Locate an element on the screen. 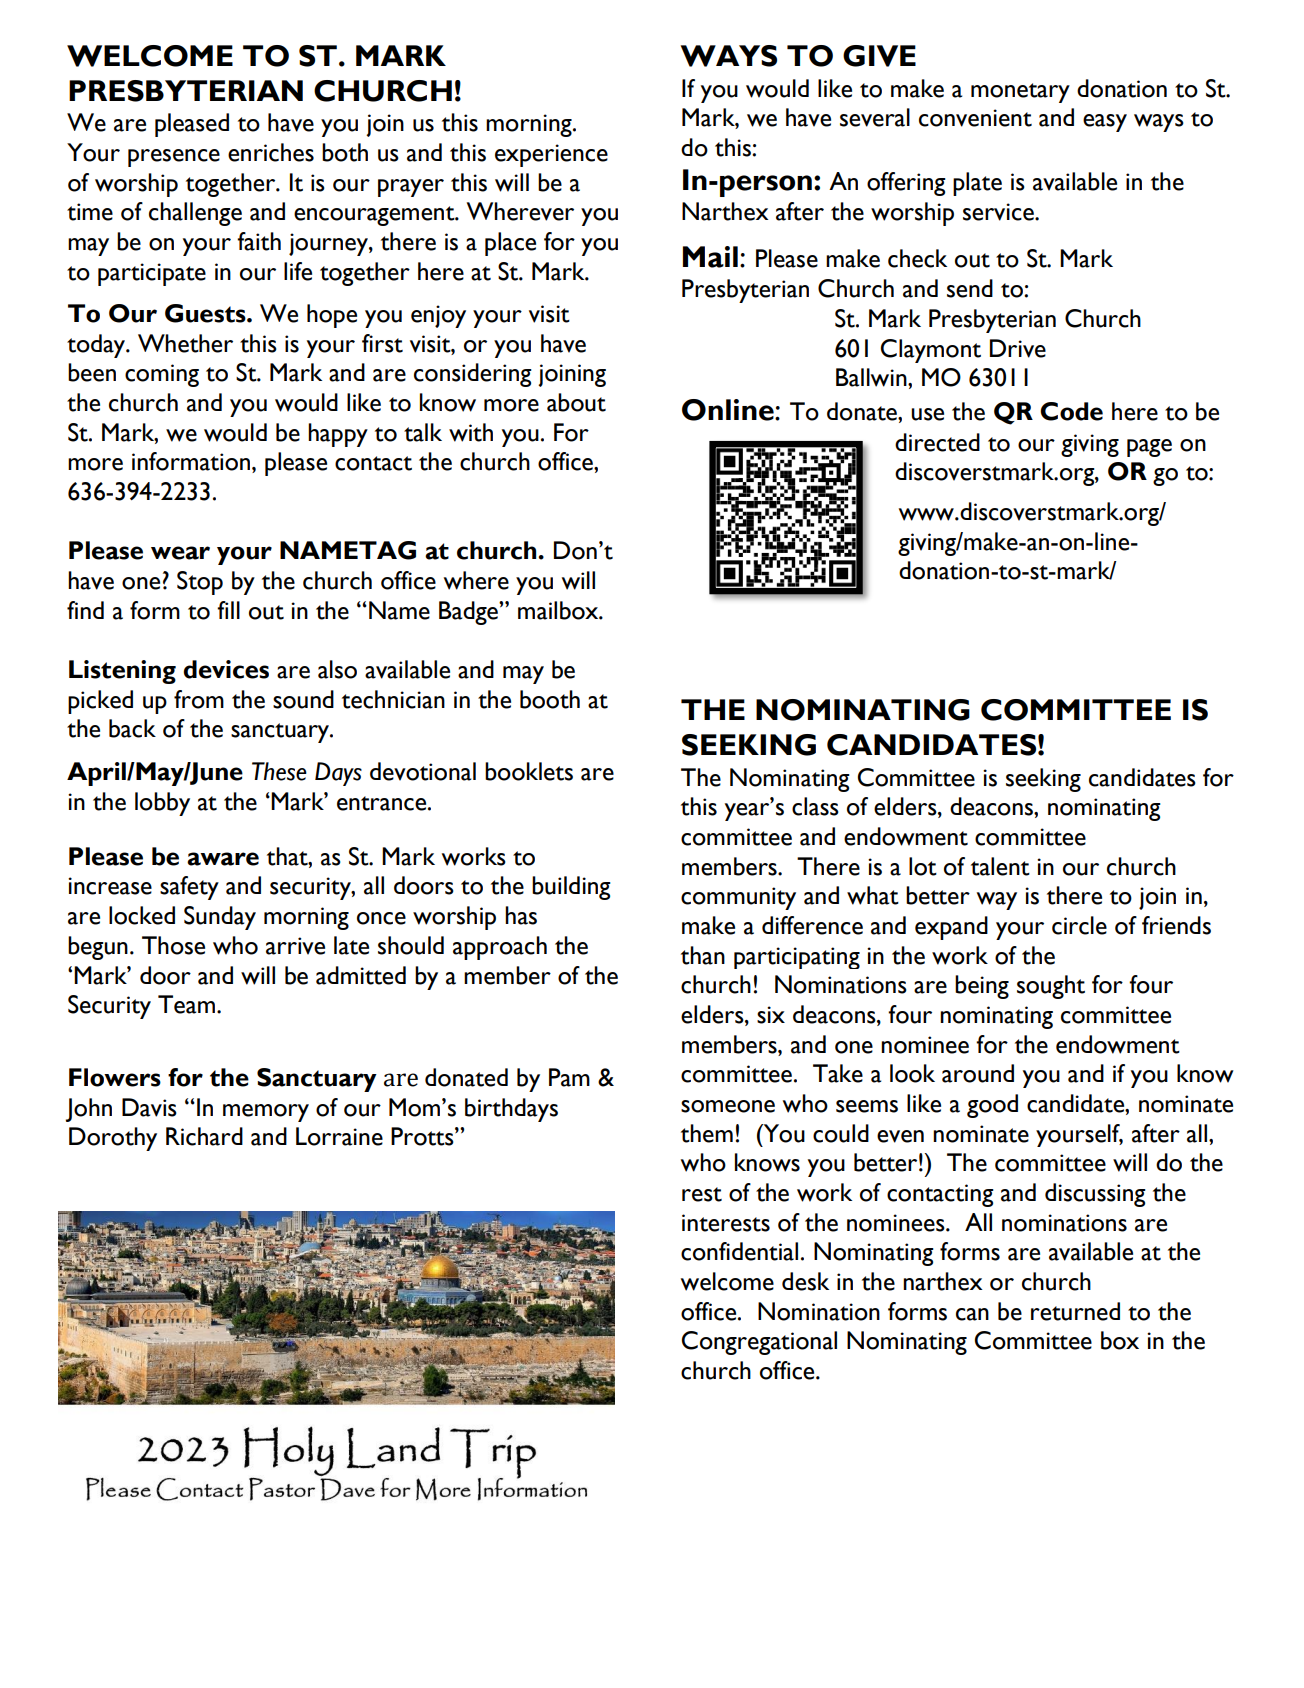 Image resolution: width=1304 pixels, height=1688 pixels. from is located at coordinates (199, 699).
